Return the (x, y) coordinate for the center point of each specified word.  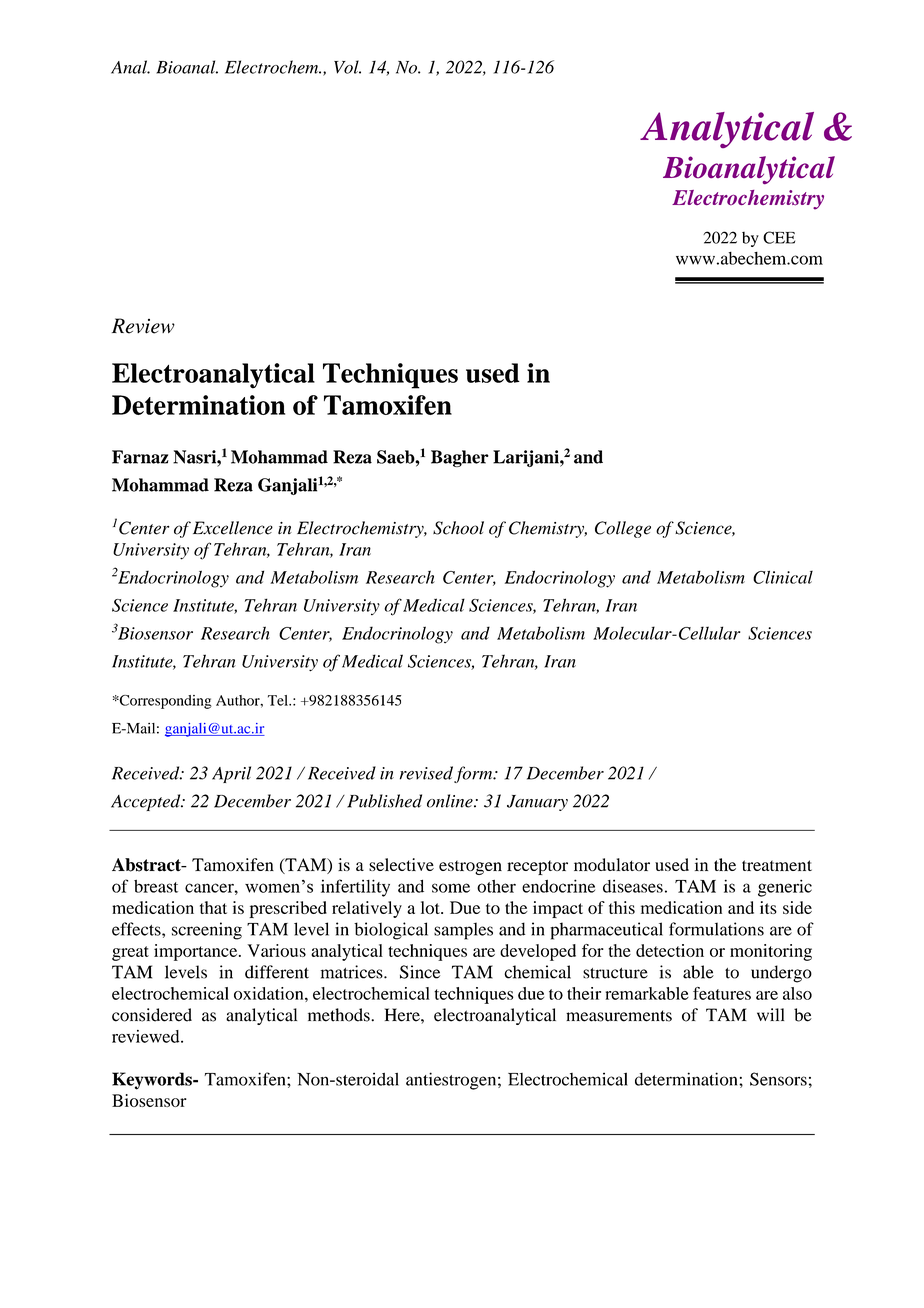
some (451, 888)
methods (340, 1015)
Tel (279, 700)
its (768, 907)
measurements (619, 1016)
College (623, 529)
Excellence (233, 528)
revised (426, 773)
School (458, 528)
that (213, 907)
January (537, 803)
